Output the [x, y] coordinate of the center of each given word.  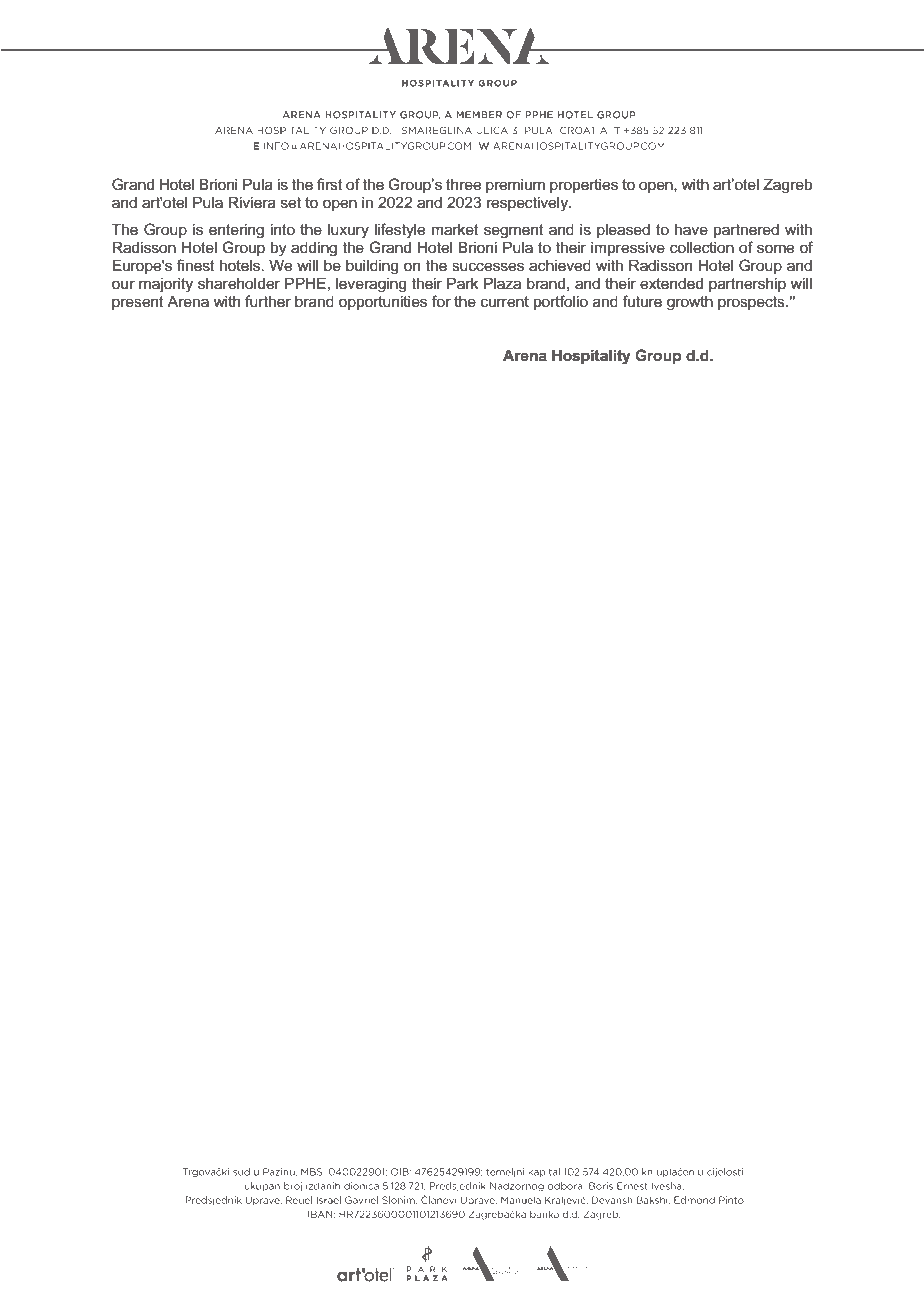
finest [196, 265]
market [455, 229]
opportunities [383, 302]
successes [488, 267]
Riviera [252, 202]
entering [236, 231]
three [463, 185]
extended [671, 283]
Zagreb [787, 186]
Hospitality [591, 357]
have [691, 229]
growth [690, 303]
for [441, 301]
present [138, 303]
